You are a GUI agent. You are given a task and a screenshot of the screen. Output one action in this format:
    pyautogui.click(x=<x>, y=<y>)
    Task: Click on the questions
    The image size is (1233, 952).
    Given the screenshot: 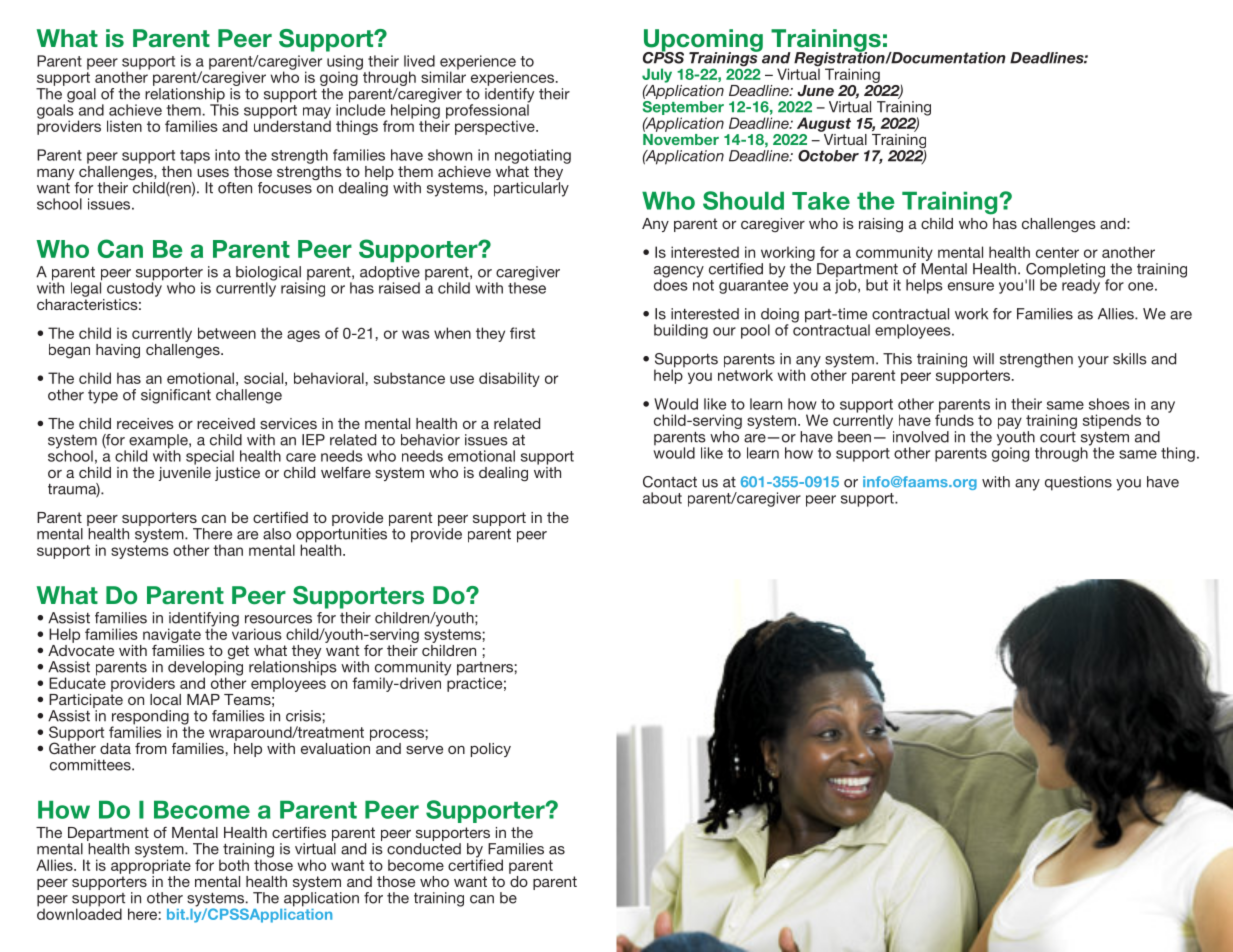 What is the action you would take?
    pyautogui.click(x=1078, y=483)
